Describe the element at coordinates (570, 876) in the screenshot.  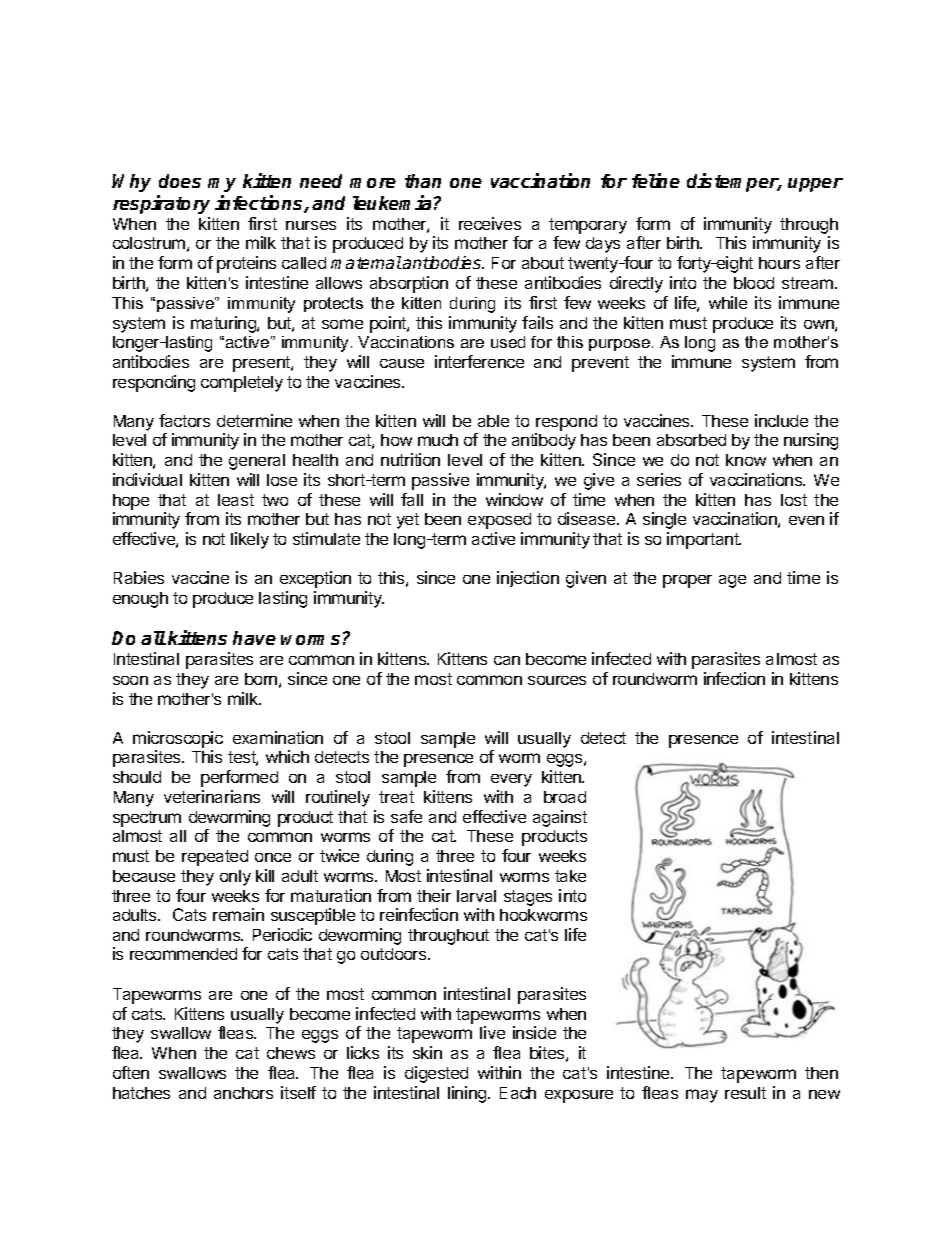
I see `take` at that location.
